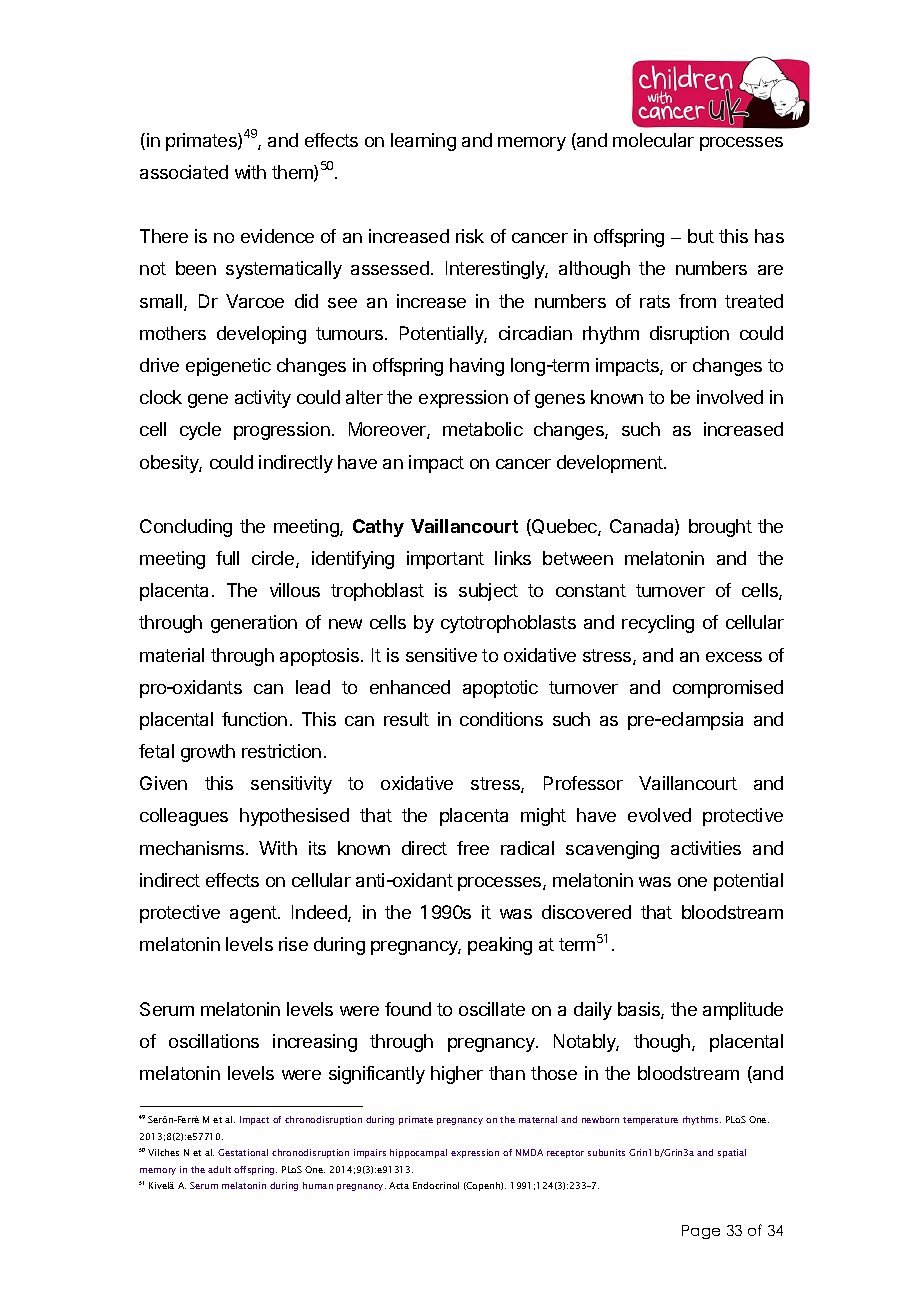 The height and width of the document is (1309, 924). What do you see at coordinates (184, 172) in the document?
I see `associated` at bounding box center [184, 172].
